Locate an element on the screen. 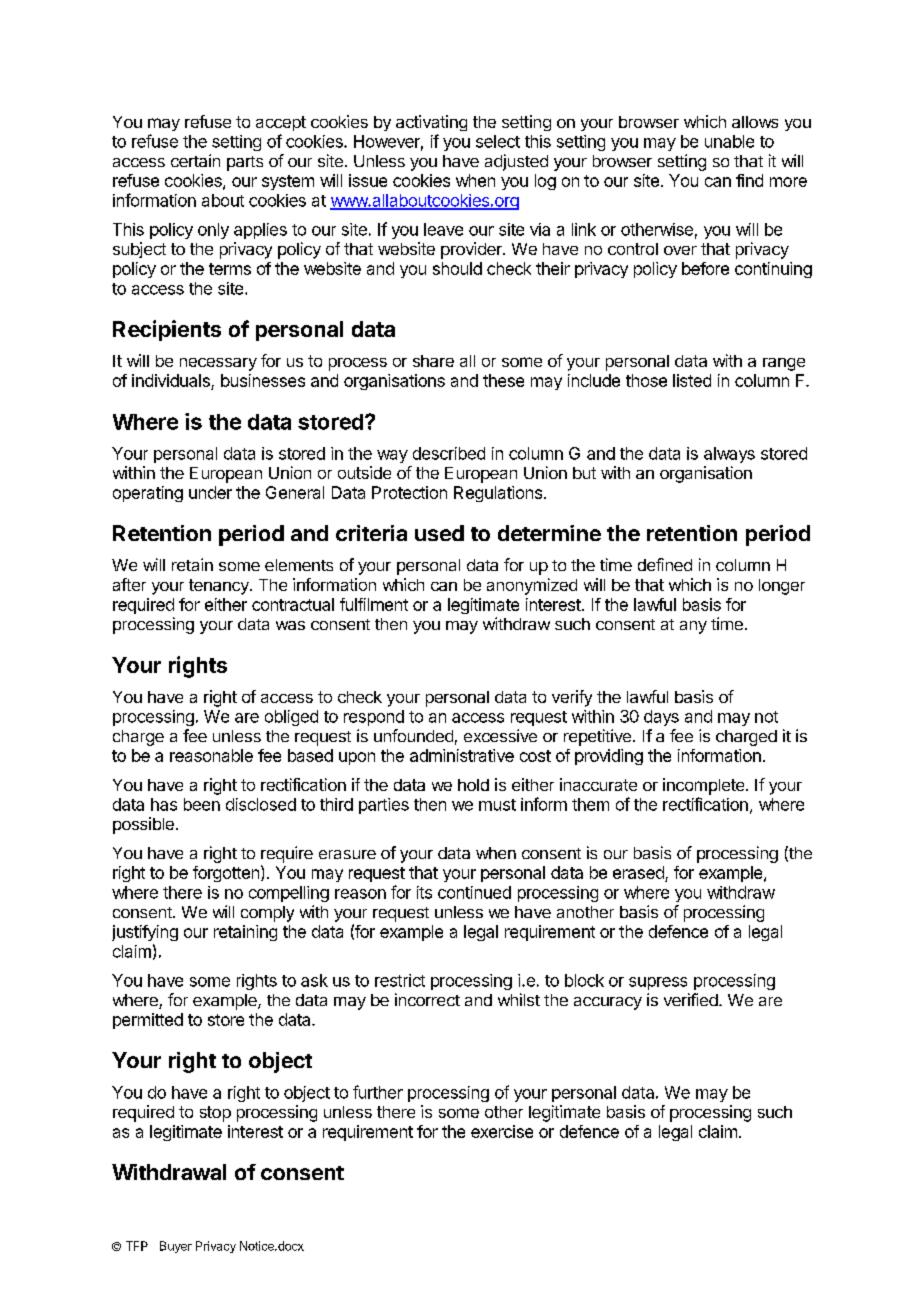  continued is located at coordinates (474, 892).
